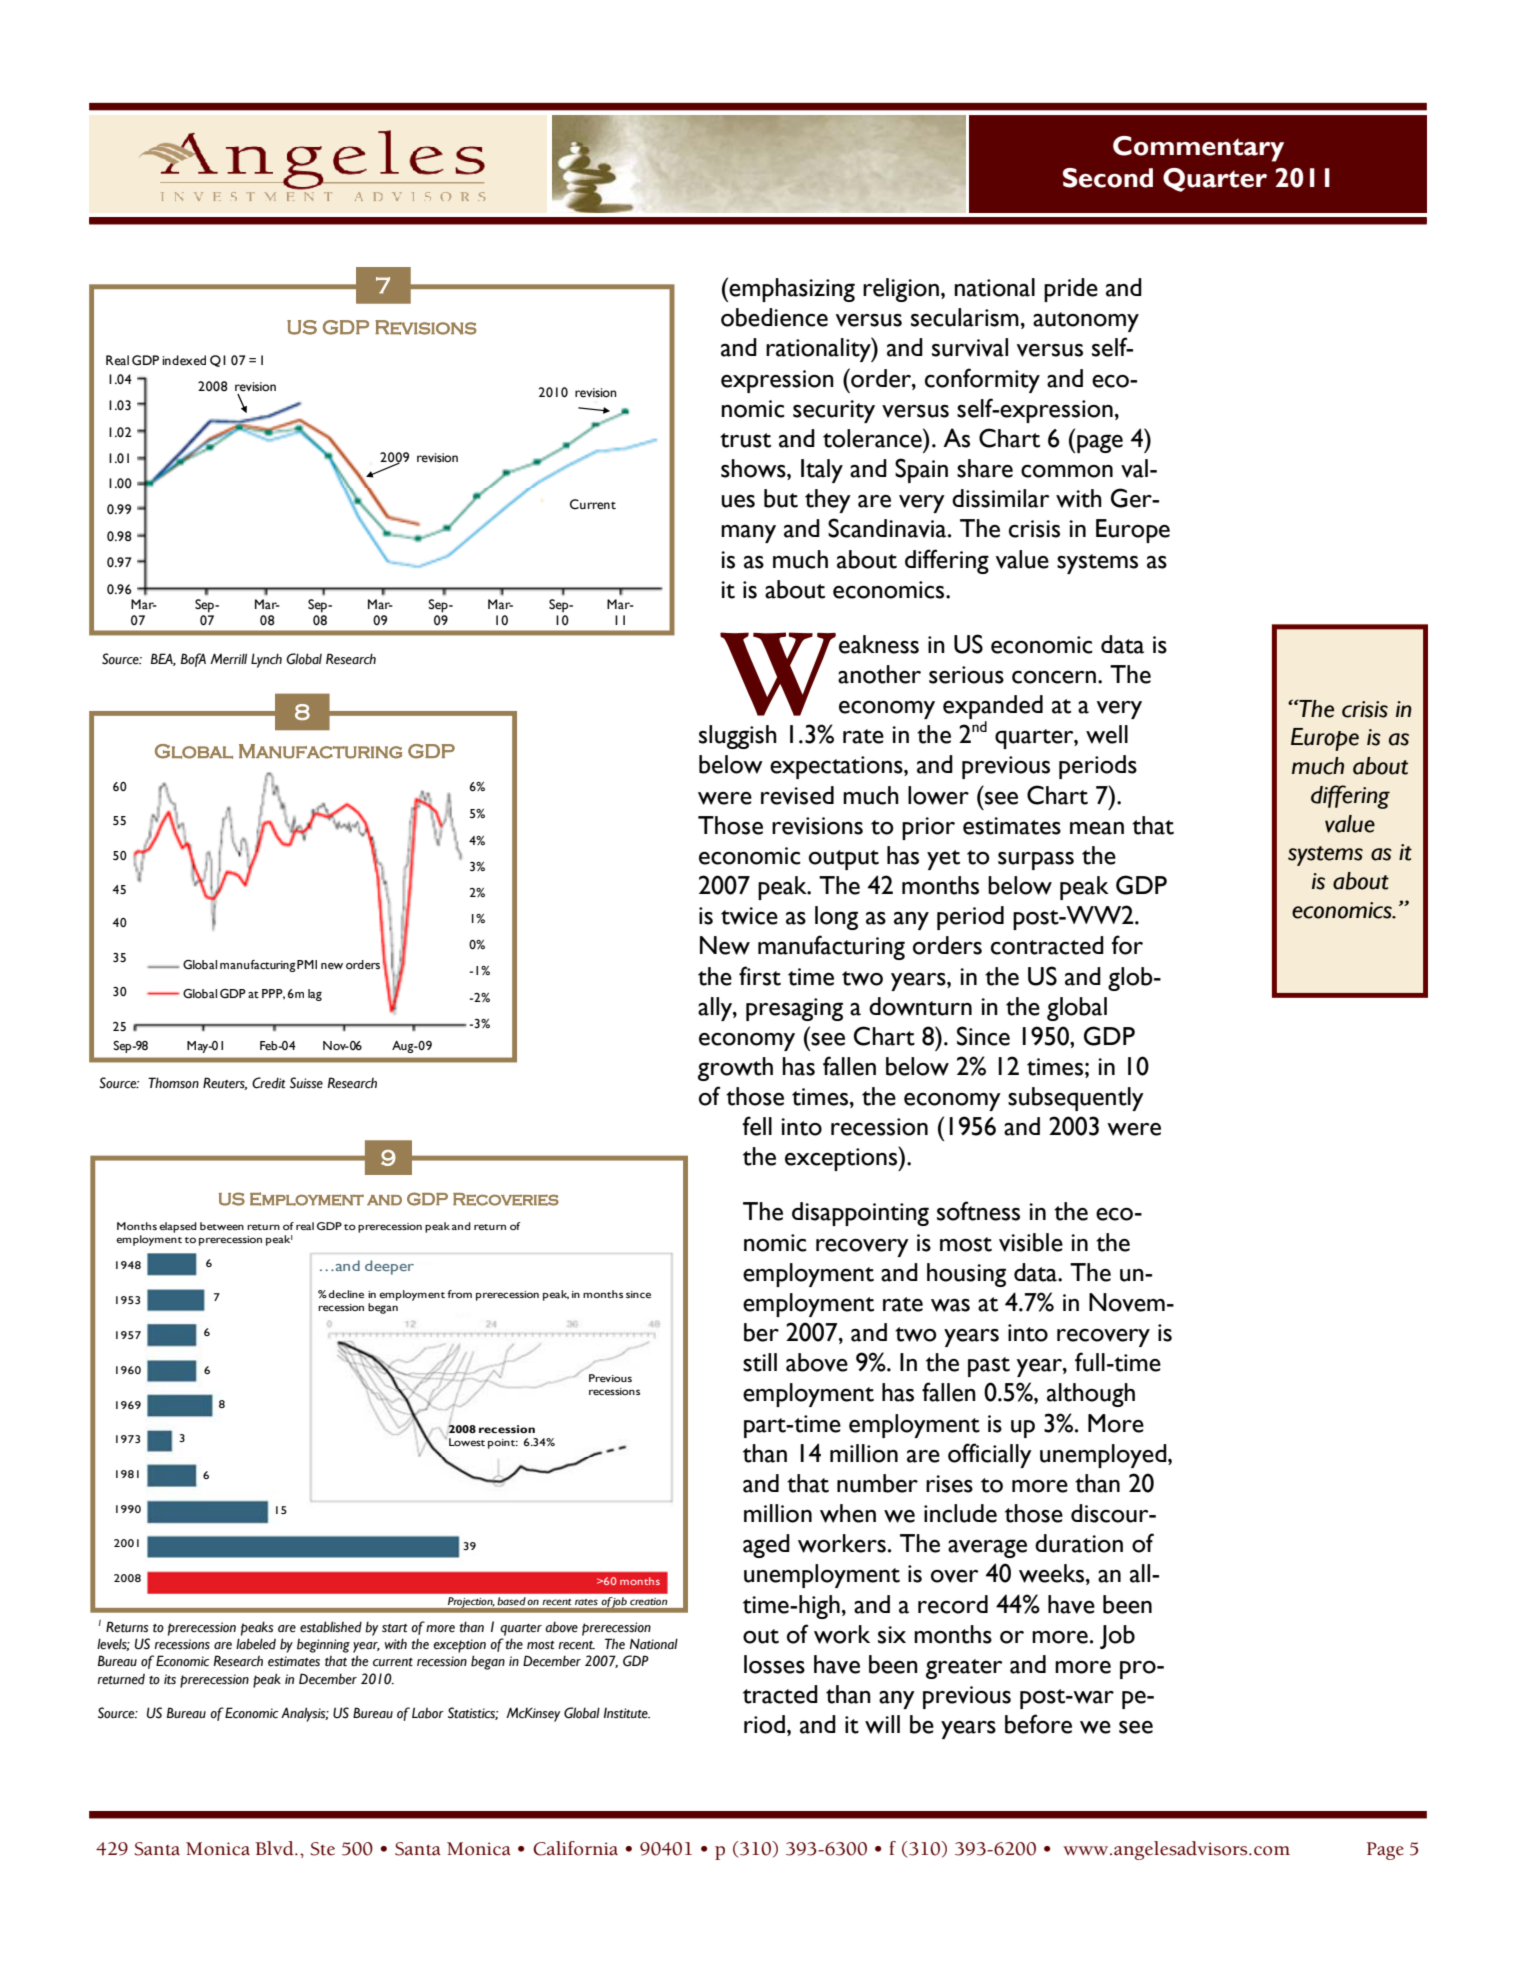 Image resolution: width=1516 pixels, height=1962 pixels. Describe the element at coordinates (627, 1713) in the screenshot. I see `Institute` at that location.
